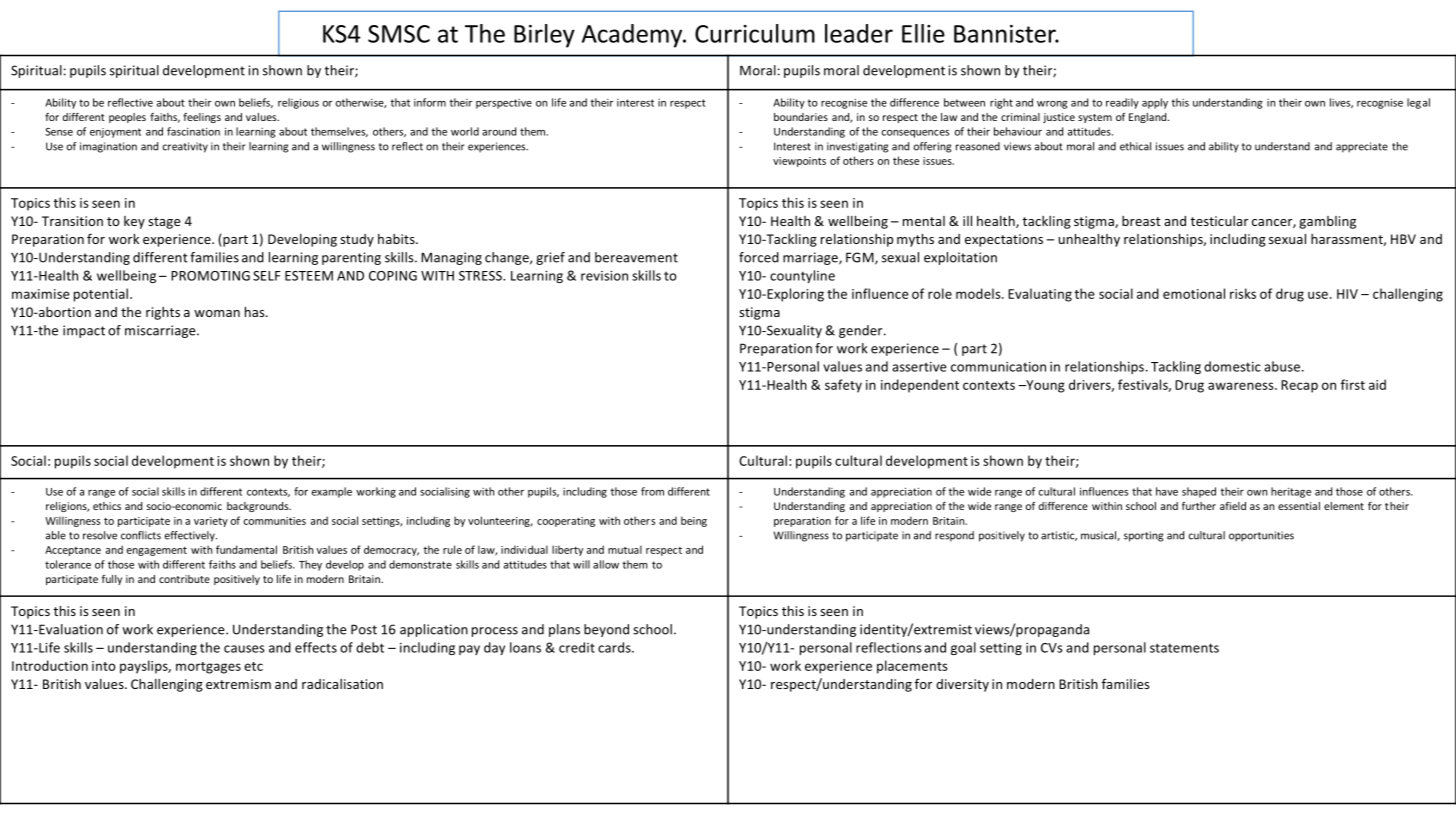  Describe the element at coordinates (208, 668) in the image. I see `mortgages` at that location.
